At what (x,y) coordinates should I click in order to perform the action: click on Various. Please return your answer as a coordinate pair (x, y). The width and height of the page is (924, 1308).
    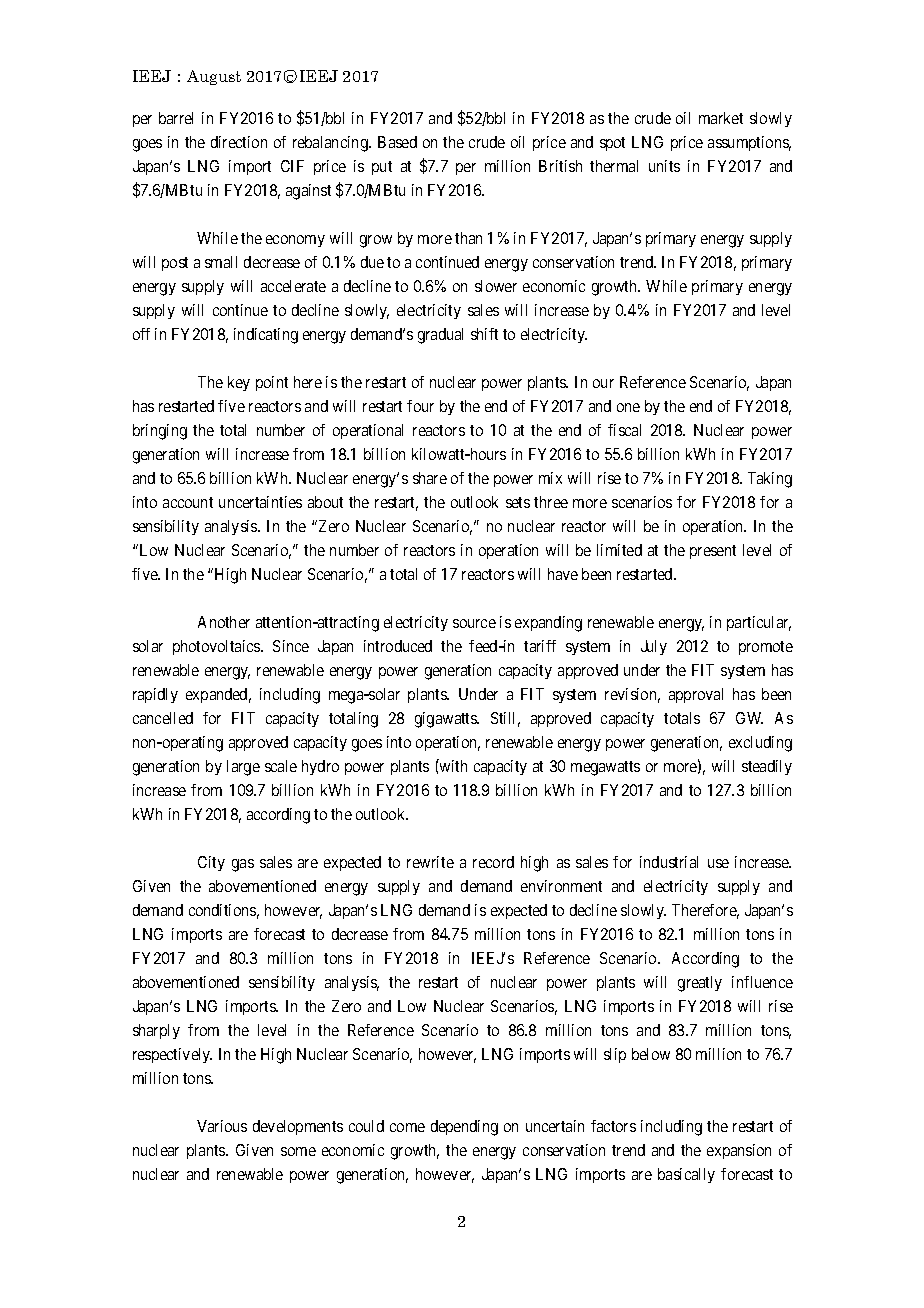
    Looking at the image, I should click on (222, 1126).
